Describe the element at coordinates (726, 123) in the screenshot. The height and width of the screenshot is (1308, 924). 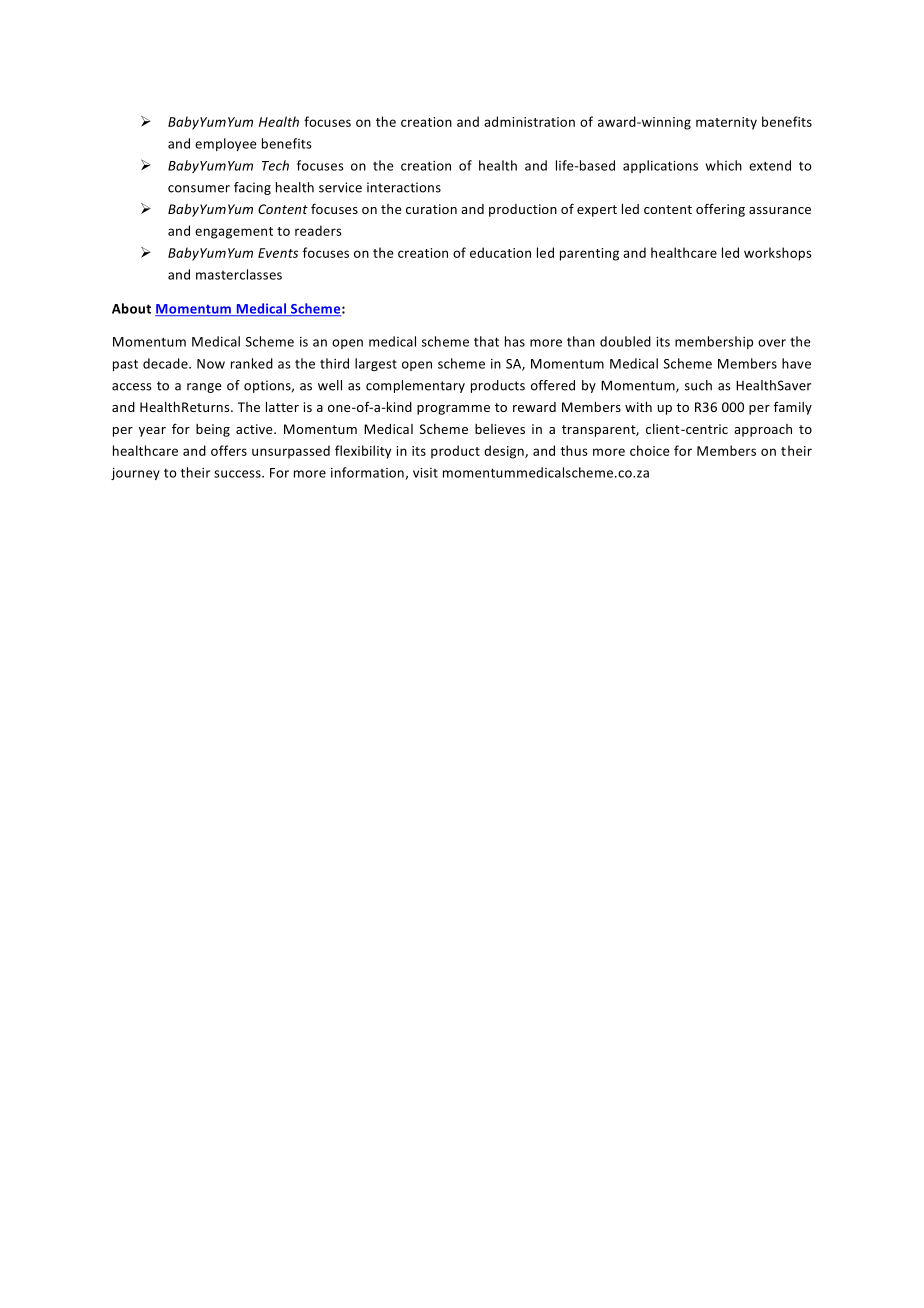
I see `maternity` at that location.
